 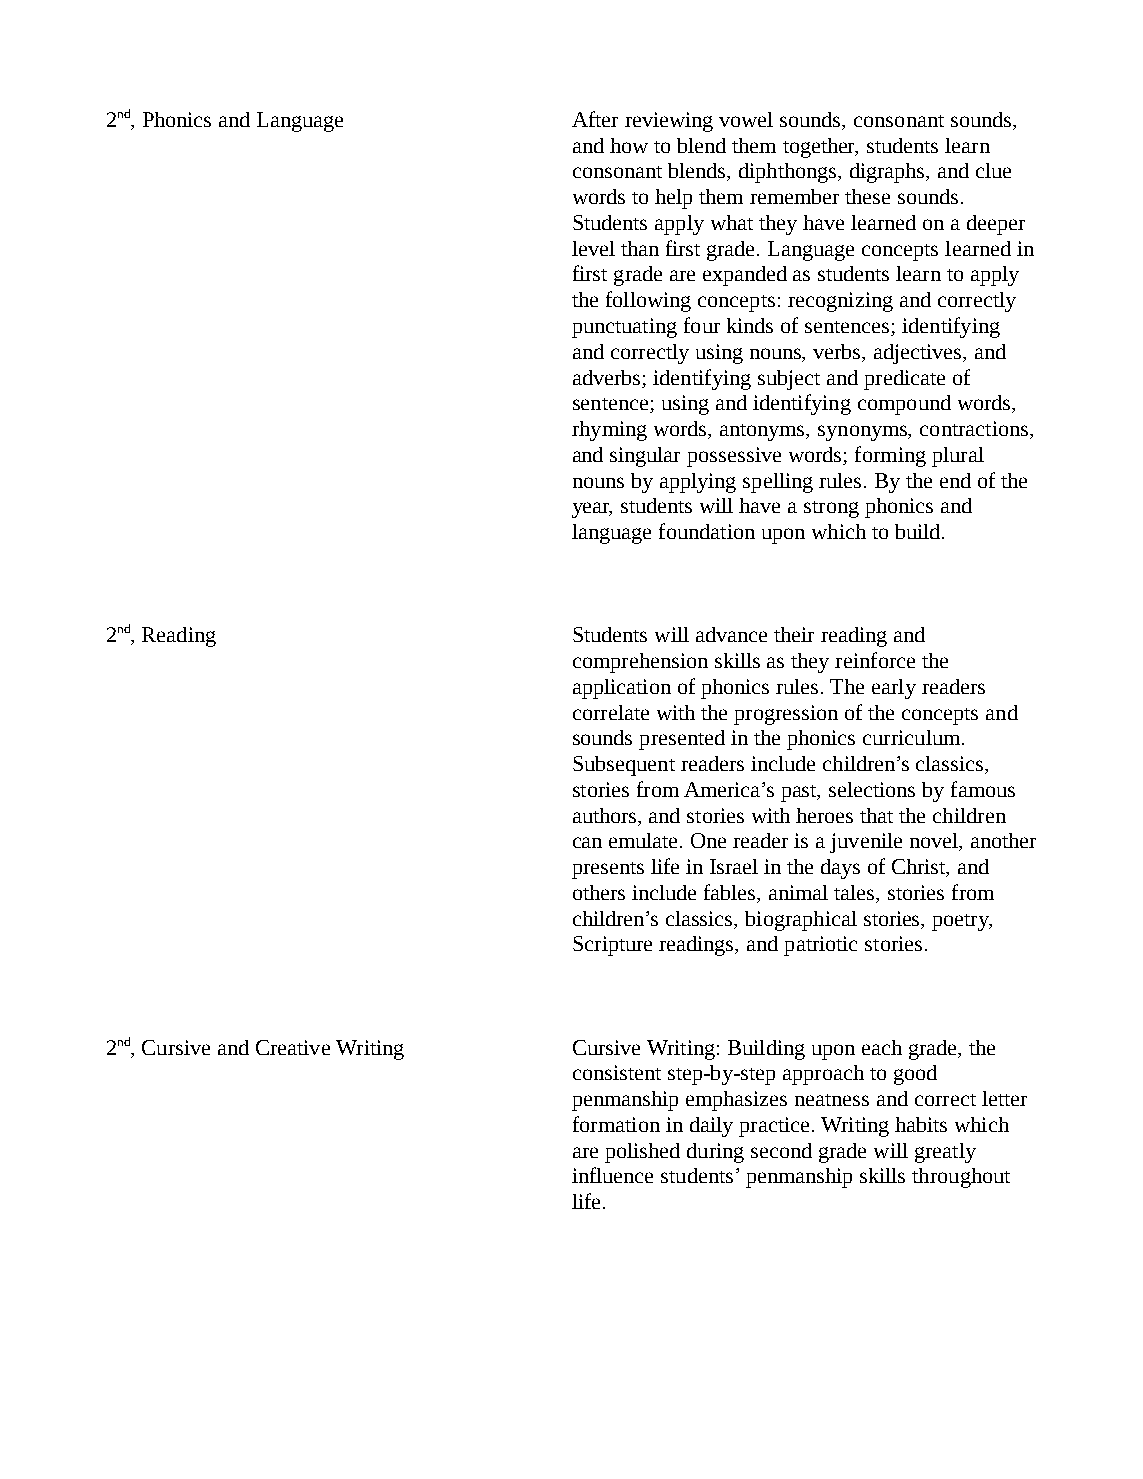 What do you see at coordinates (875, 660) in the screenshot?
I see `reinforce` at bounding box center [875, 660].
